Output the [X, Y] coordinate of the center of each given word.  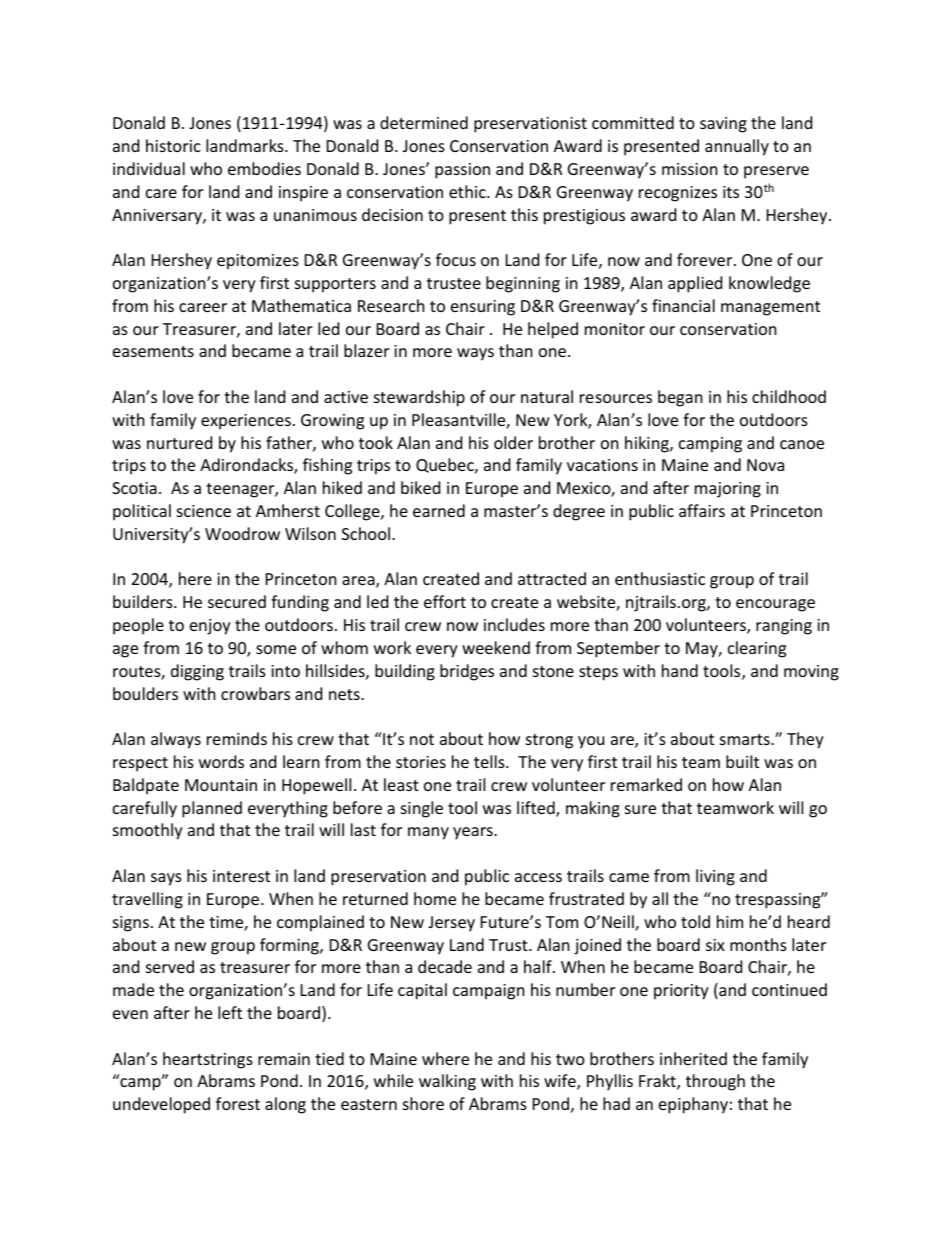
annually [737, 147]
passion [462, 171]
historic [173, 145]
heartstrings [208, 1060]
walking [447, 1082]
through [715, 1082]
